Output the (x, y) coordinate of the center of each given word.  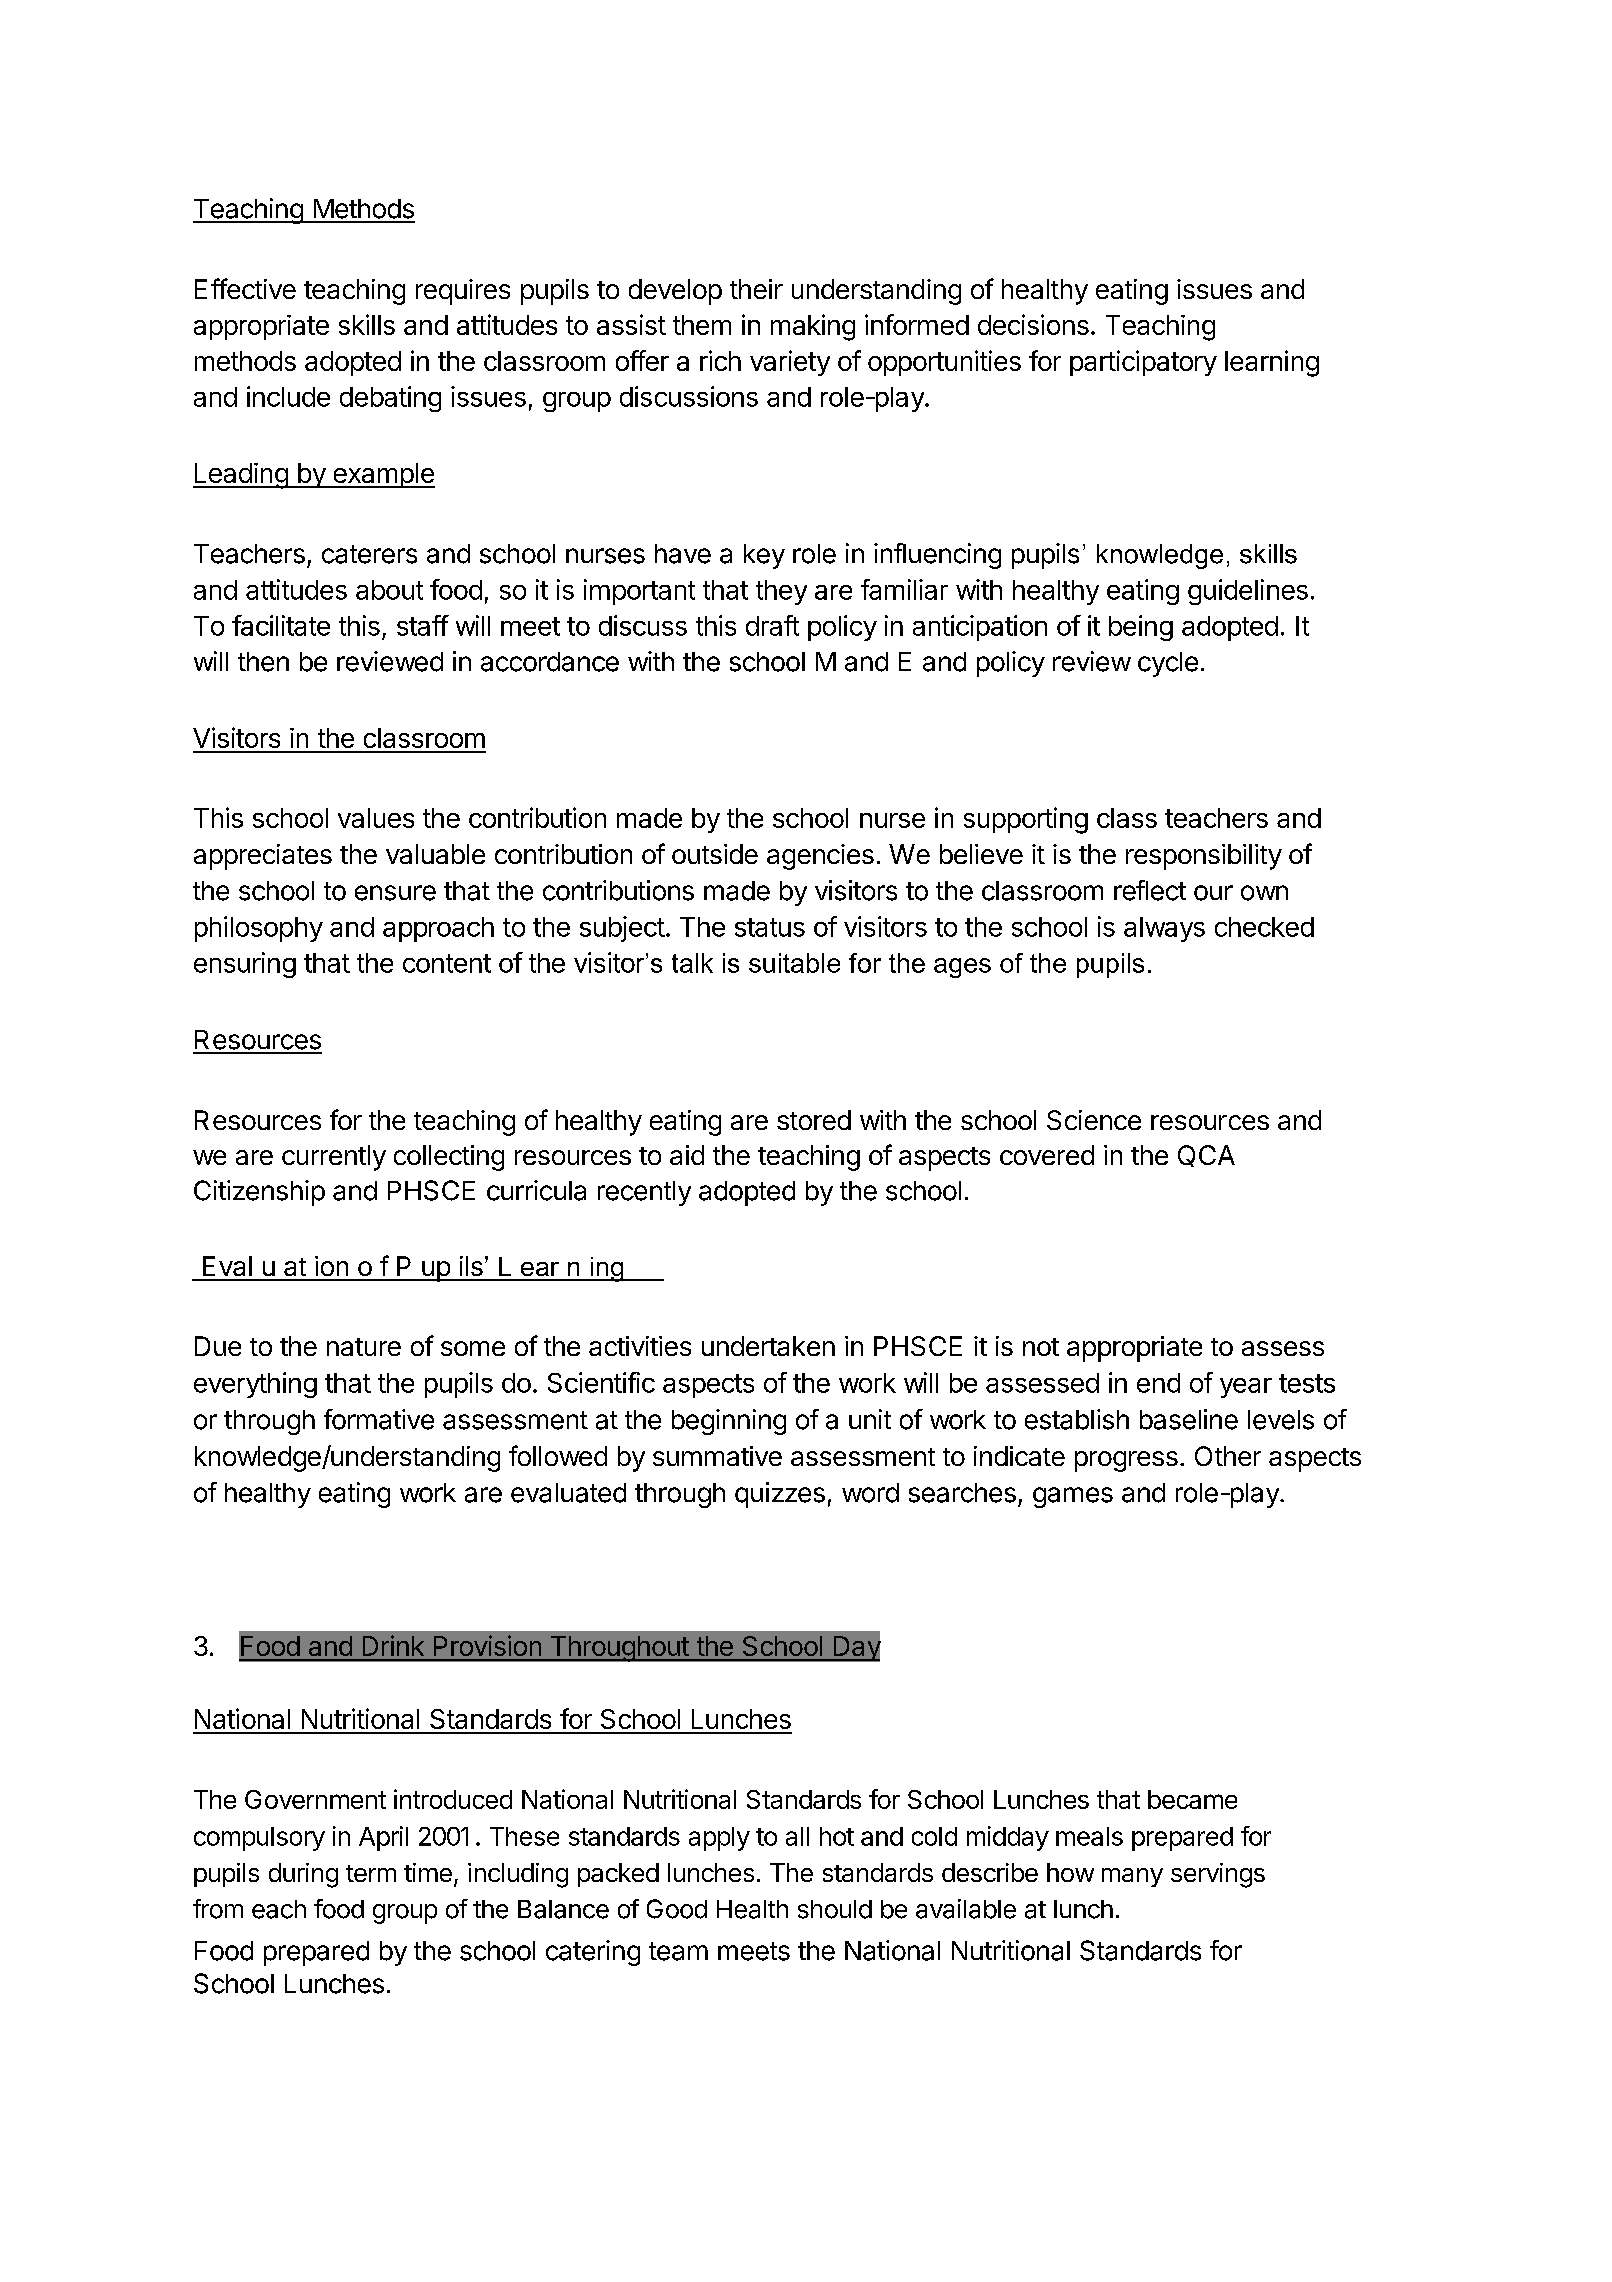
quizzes (780, 1495)
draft (772, 625)
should (835, 1909)
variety (790, 363)
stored (814, 1120)
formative (379, 1419)
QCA (1206, 1156)
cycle (1168, 664)
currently (334, 1158)
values (376, 818)
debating (390, 399)
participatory (1143, 363)
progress (1126, 1461)
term (371, 1873)
